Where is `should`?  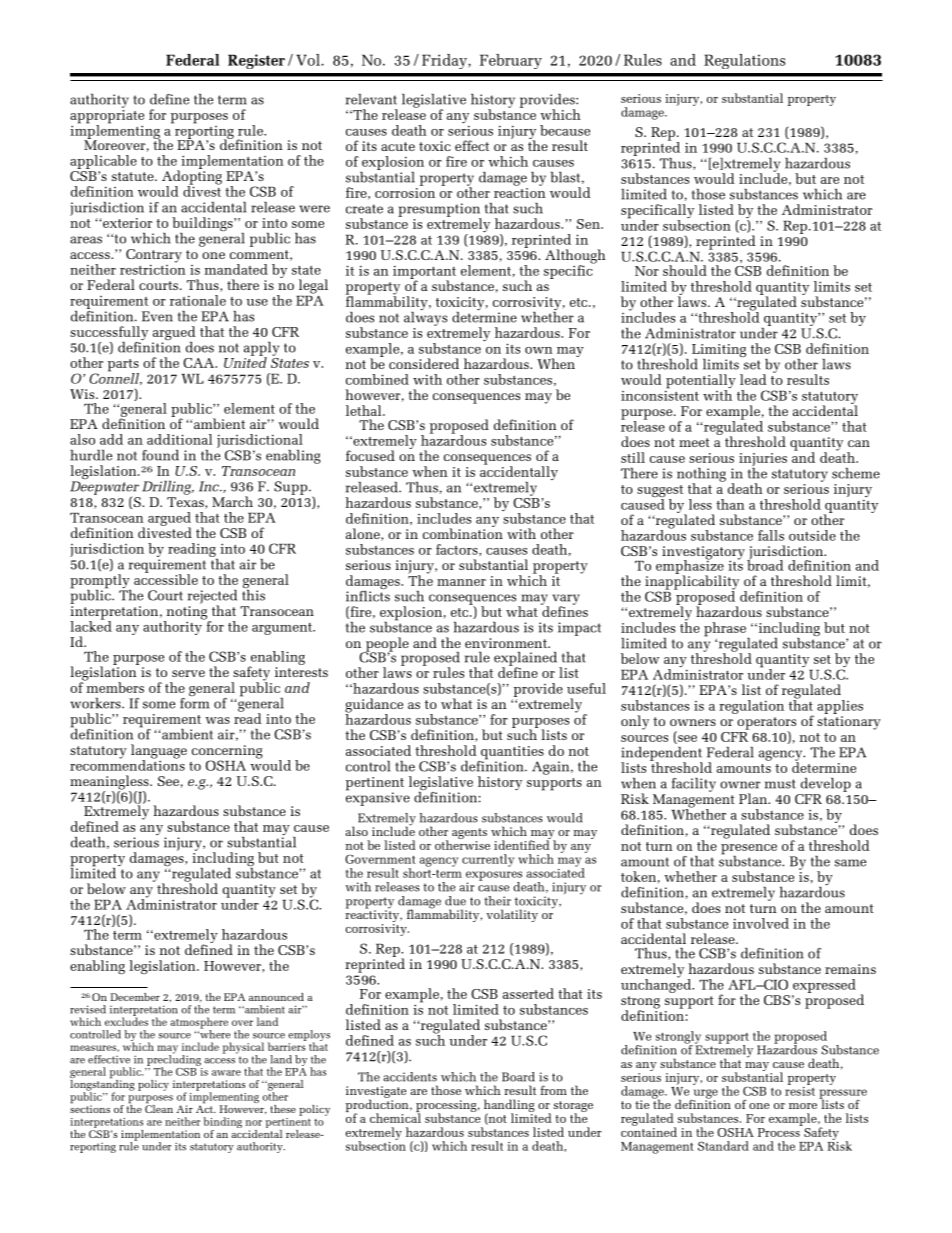
should is located at coordinates (685, 270).
